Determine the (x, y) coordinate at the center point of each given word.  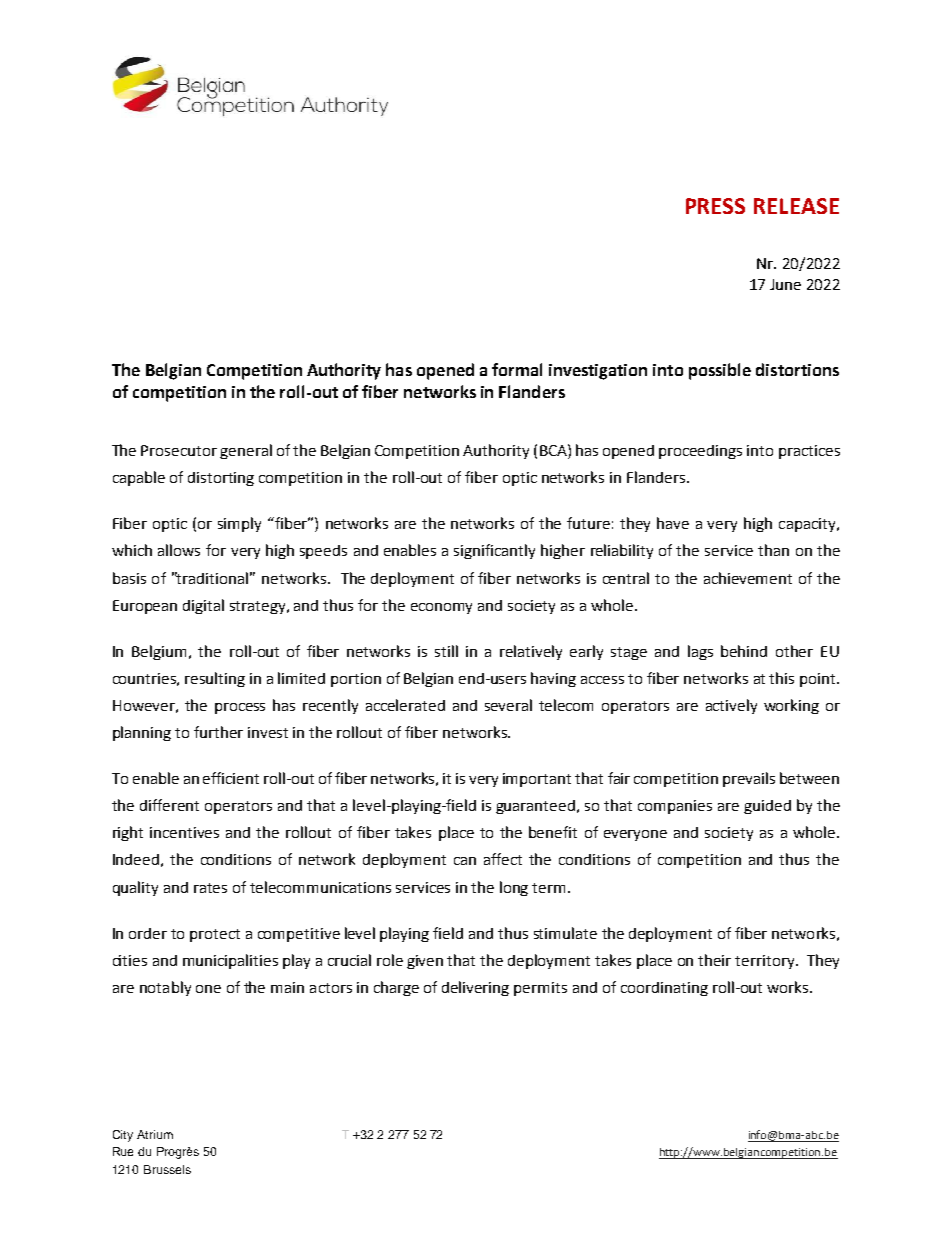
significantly (494, 551)
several (508, 705)
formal (517, 369)
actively (731, 706)
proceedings (700, 452)
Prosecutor (179, 450)
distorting (221, 479)
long (514, 888)
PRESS (715, 206)
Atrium (155, 1134)
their (714, 960)
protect (215, 935)
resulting (215, 679)
